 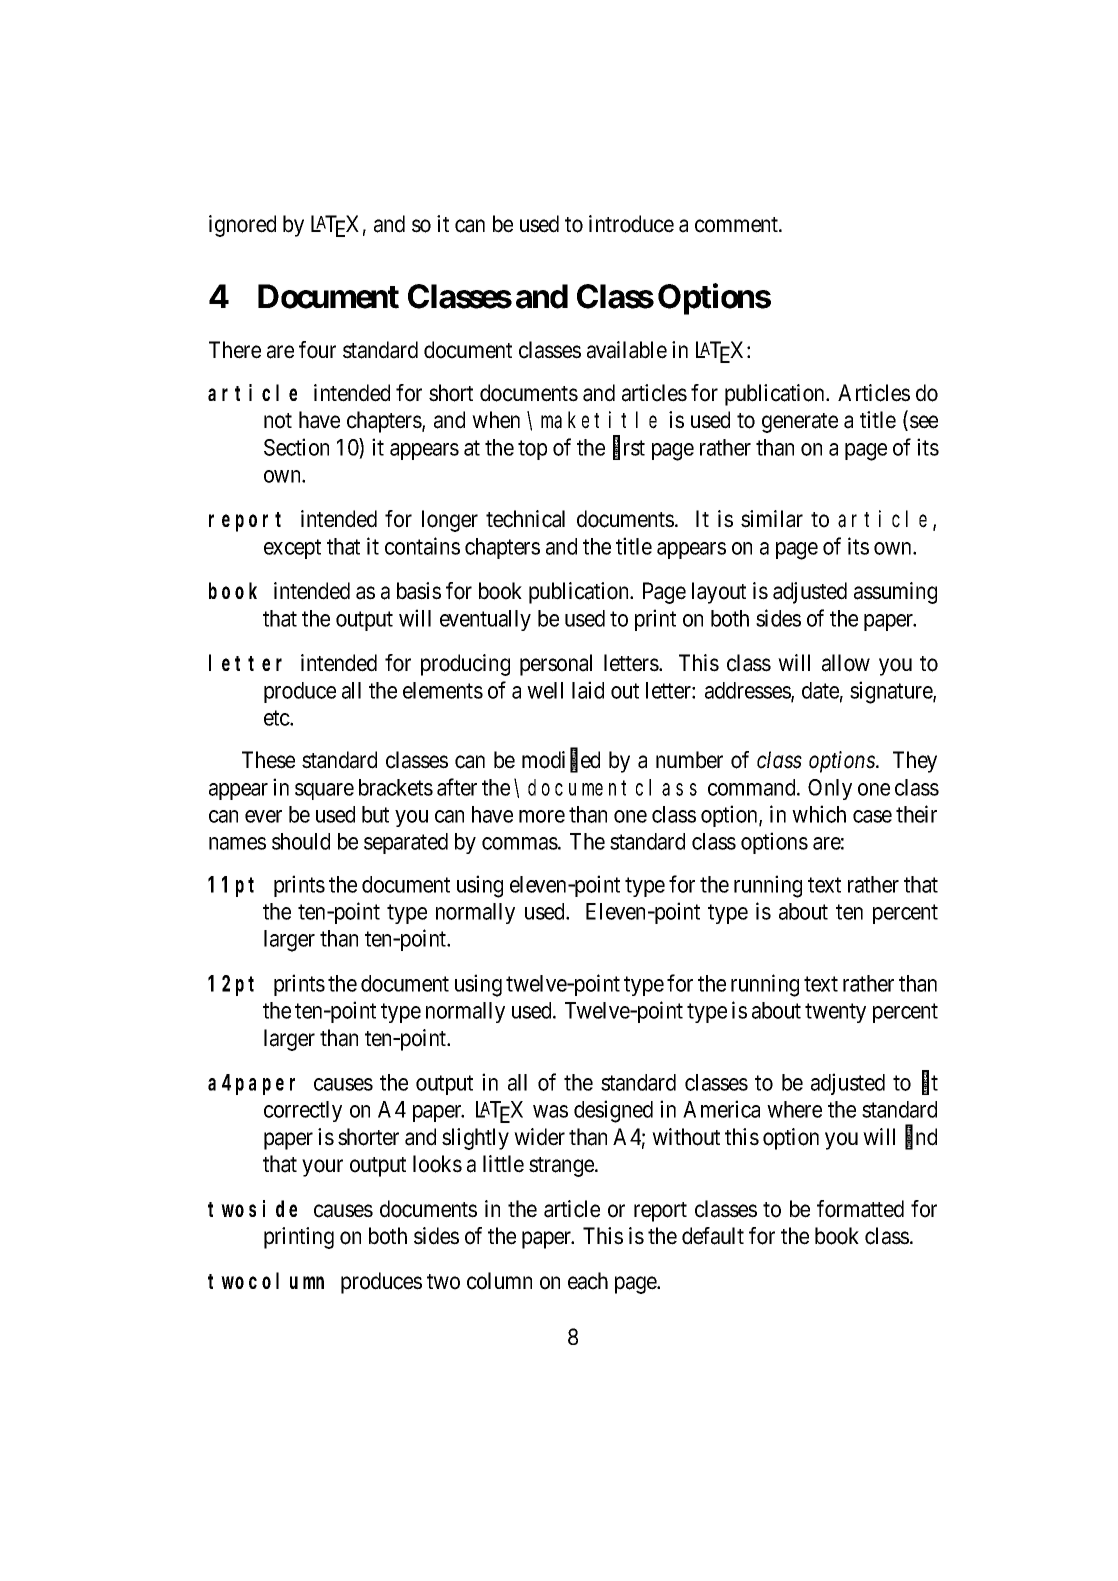 I want to click on modified, so click(x=561, y=761).
